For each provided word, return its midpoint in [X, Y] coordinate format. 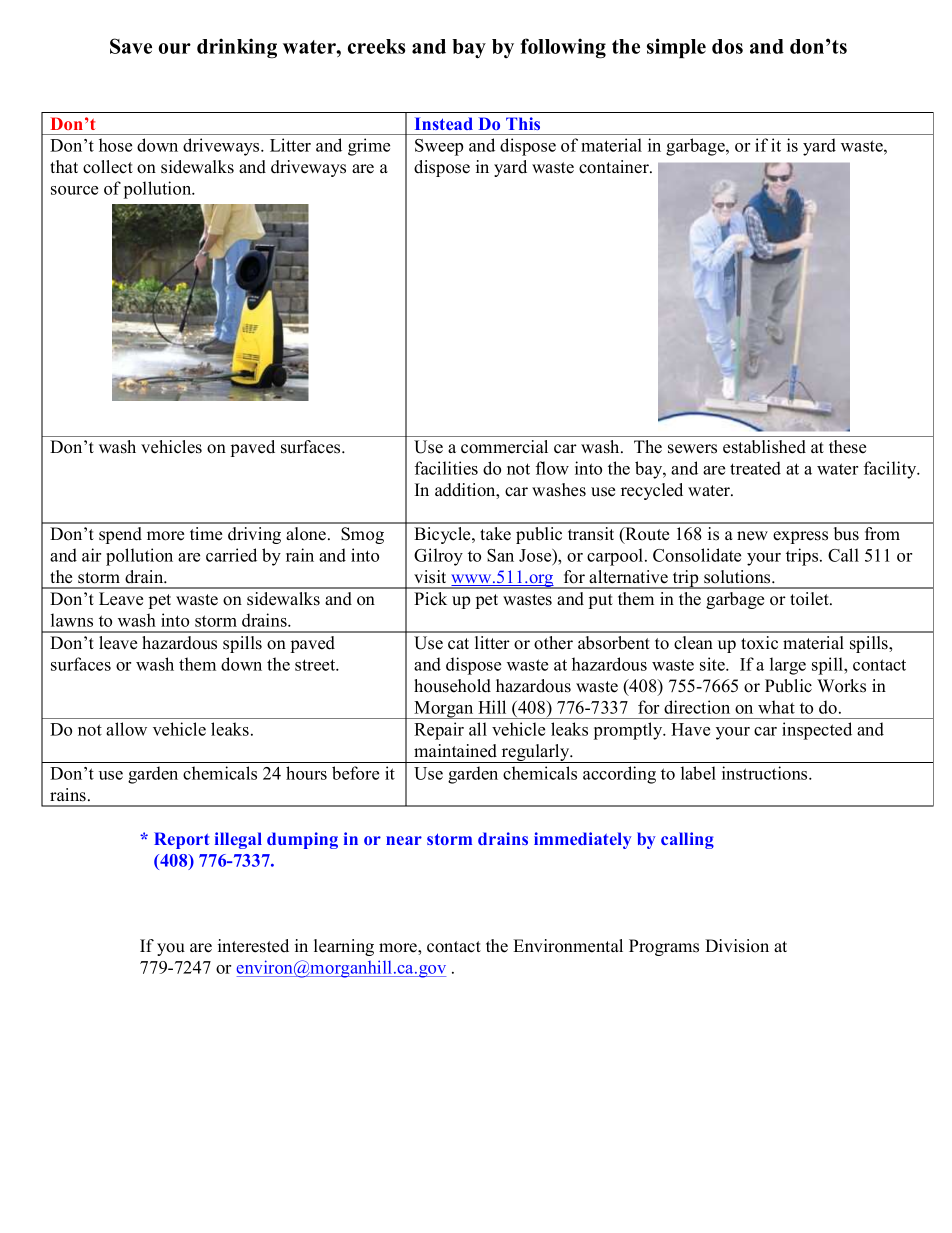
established [764, 447]
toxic [759, 643]
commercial [504, 447]
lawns [72, 620]
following [563, 48]
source [74, 190]
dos [727, 46]
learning [344, 947]
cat [458, 644]
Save [131, 46]
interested [253, 946]
